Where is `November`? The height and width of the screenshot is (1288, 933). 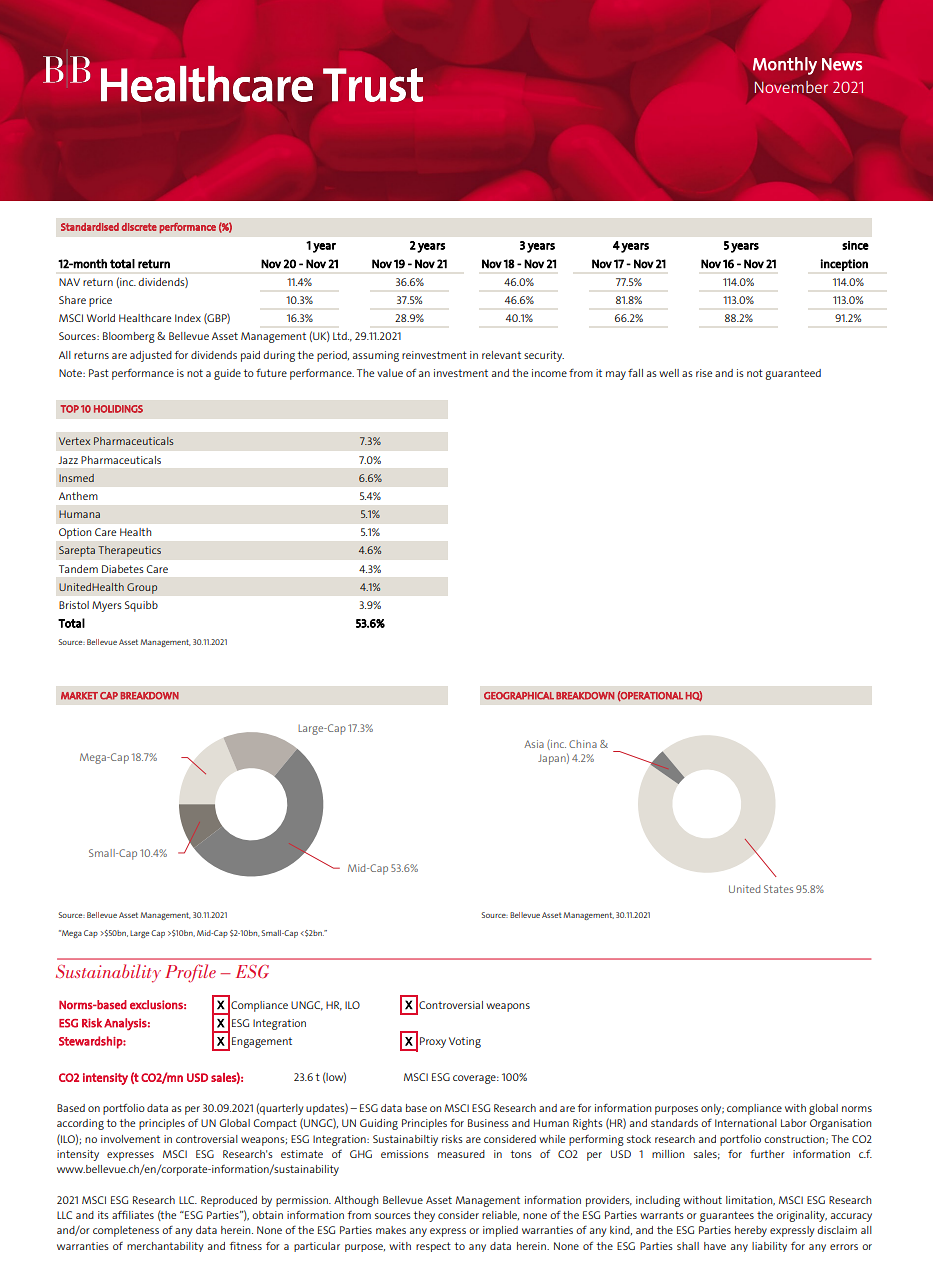
November is located at coordinates (791, 87).
